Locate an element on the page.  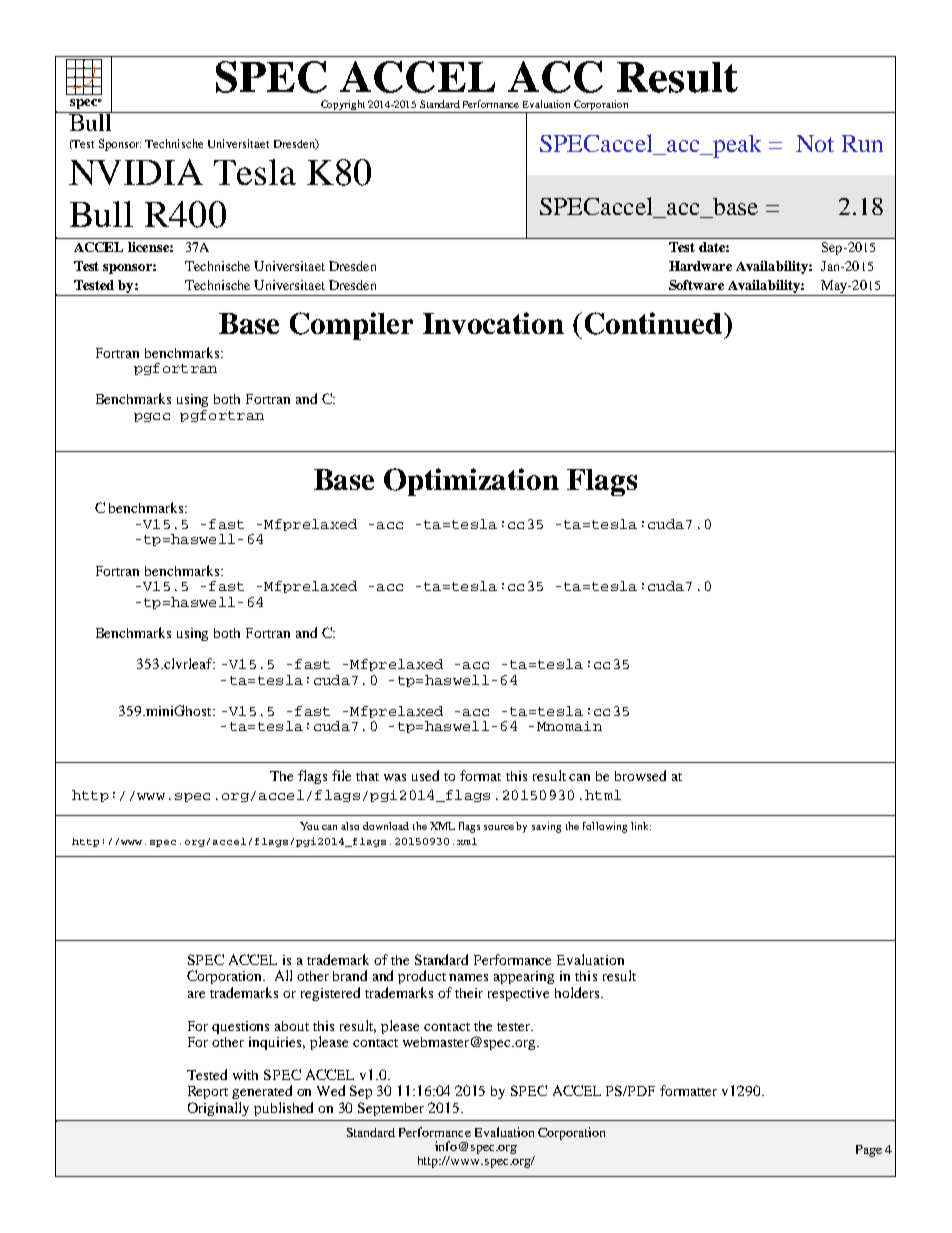
Compiler is located at coordinates (351, 326).
